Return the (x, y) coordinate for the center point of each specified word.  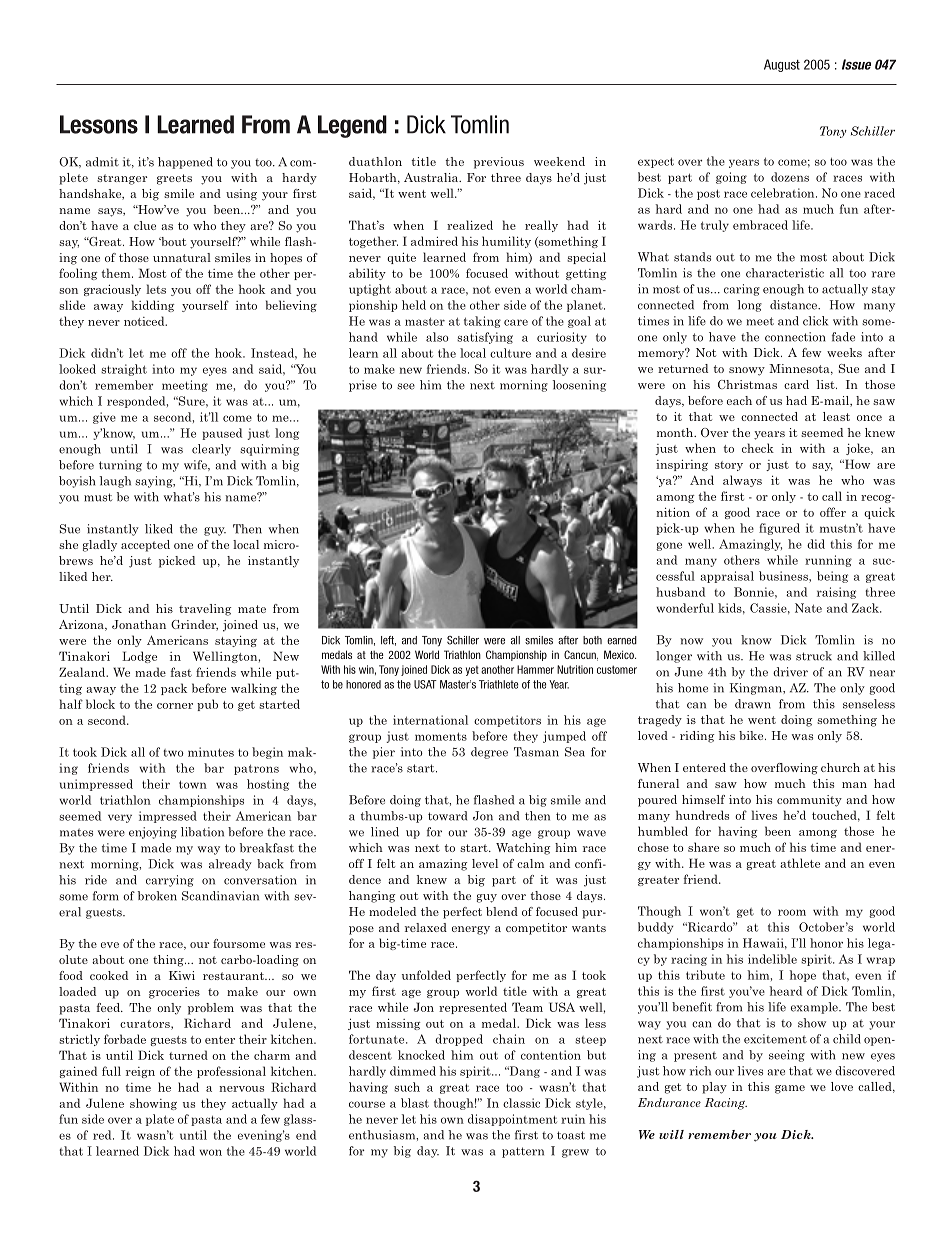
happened (185, 163)
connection (795, 337)
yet (472, 671)
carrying (170, 881)
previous (499, 163)
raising (836, 593)
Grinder (194, 625)
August (782, 65)
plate (160, 1120)
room (792, 912)
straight (124, 370)
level (485, 863)
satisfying (485, 338)
